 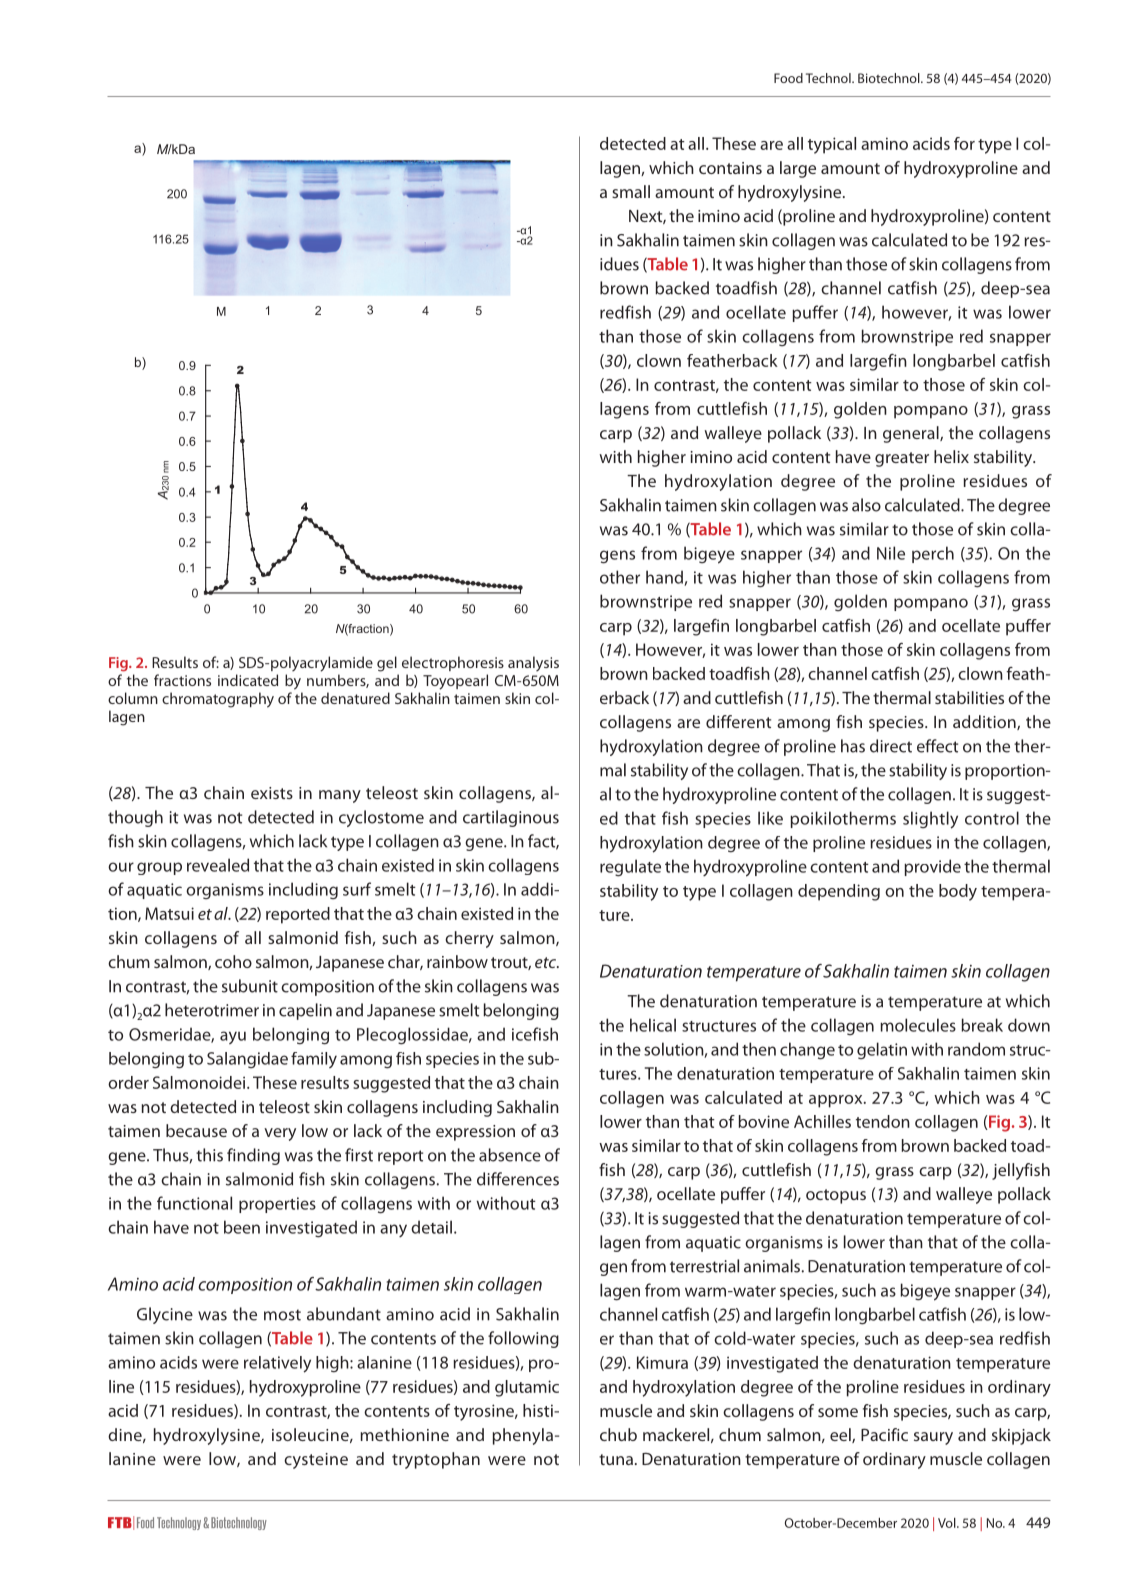 What do you see at coordinates (511, 818) in the screenshot?
I see `cartilaginous` at bounding box center [511, 818].
